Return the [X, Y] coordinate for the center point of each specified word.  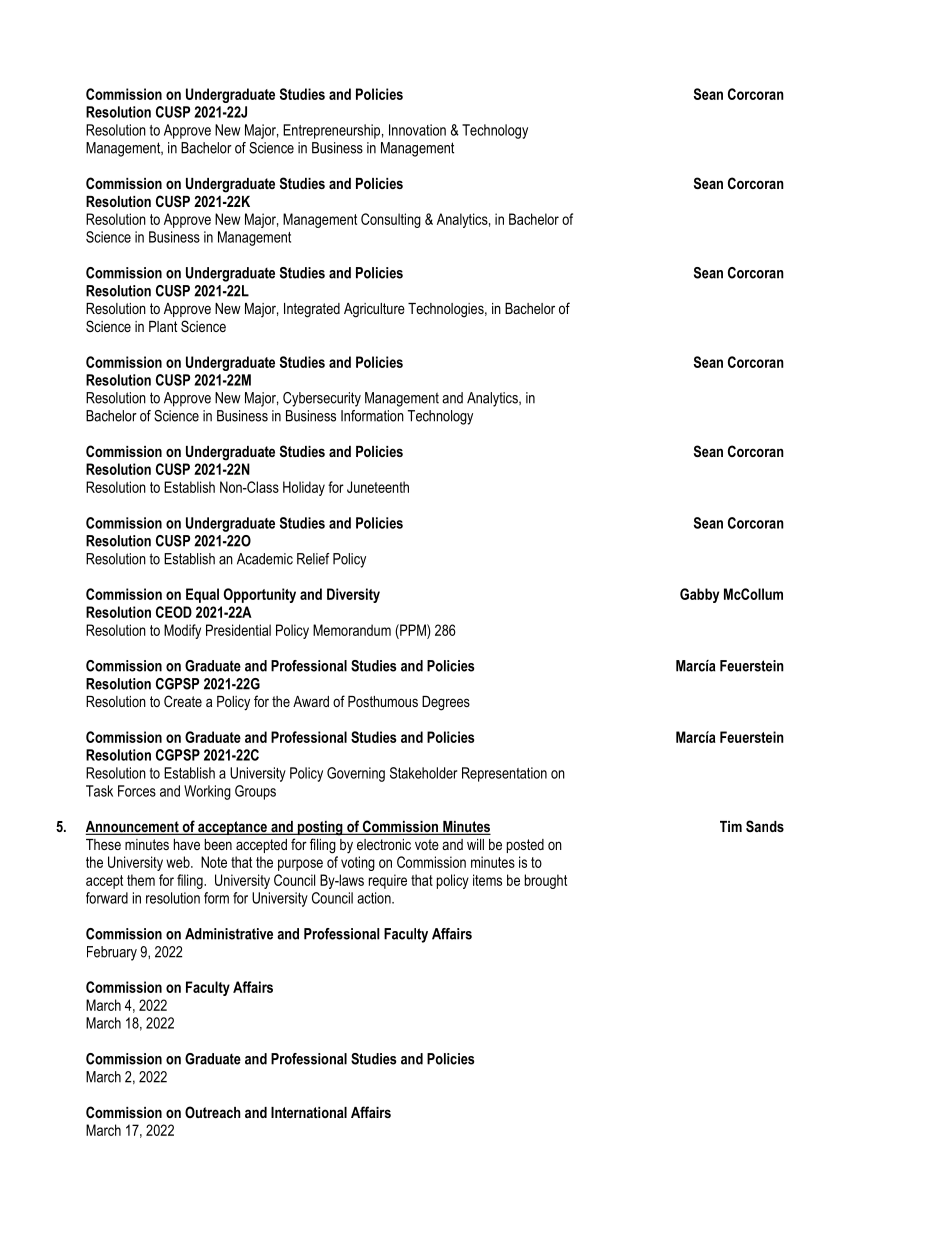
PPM [413, 630]
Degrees [446, 703]
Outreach [213, 1112]
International [309, 1112]
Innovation [417, 130]
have [187, 844]
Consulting [391, 220]
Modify [182, 631]
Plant [163, 326]
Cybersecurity [322, 399]
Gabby [699, 595]
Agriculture [374, 310]
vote [427, 844]
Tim [731, 826]
